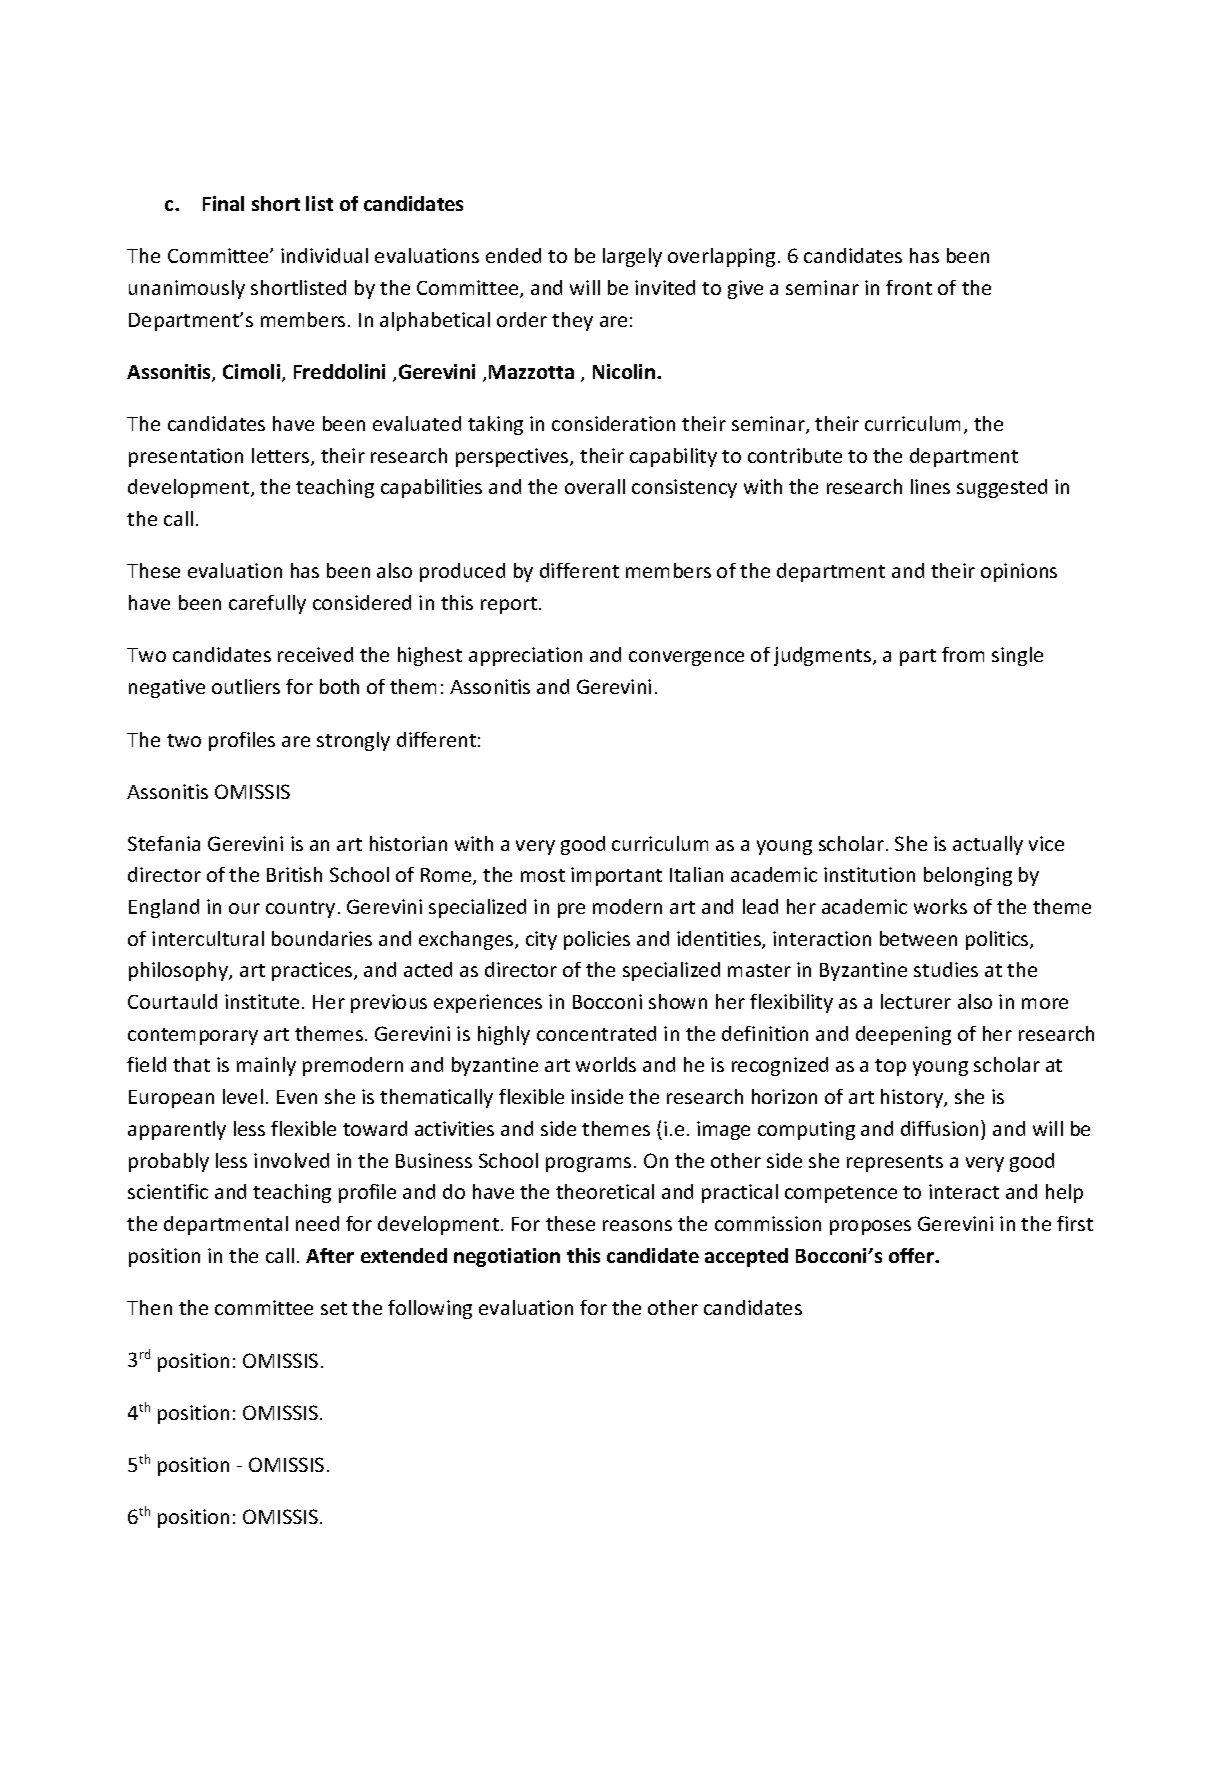  I want to click on front, so click(909, 287).
